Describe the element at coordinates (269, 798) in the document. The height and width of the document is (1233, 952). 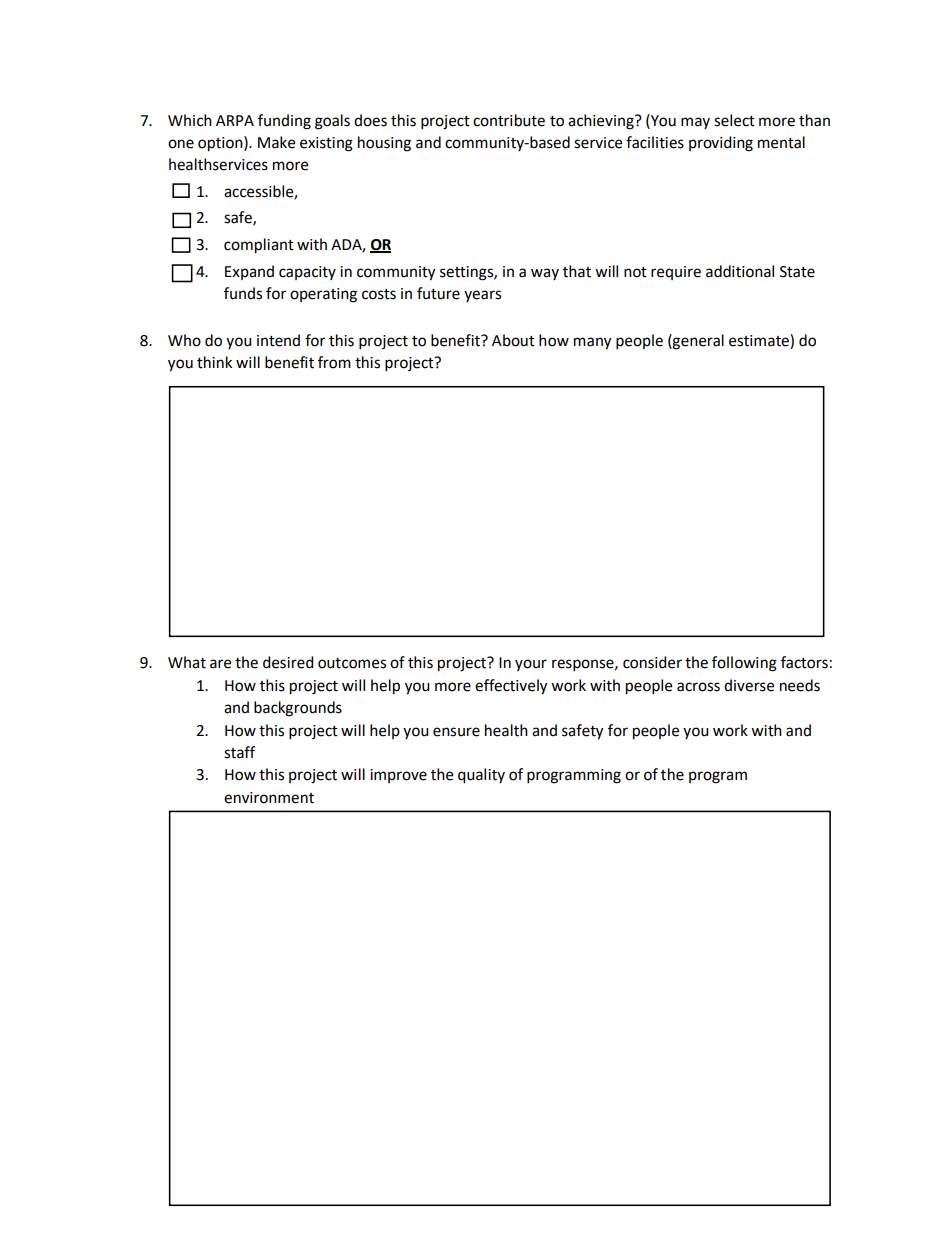
I see `environment` at that location.
